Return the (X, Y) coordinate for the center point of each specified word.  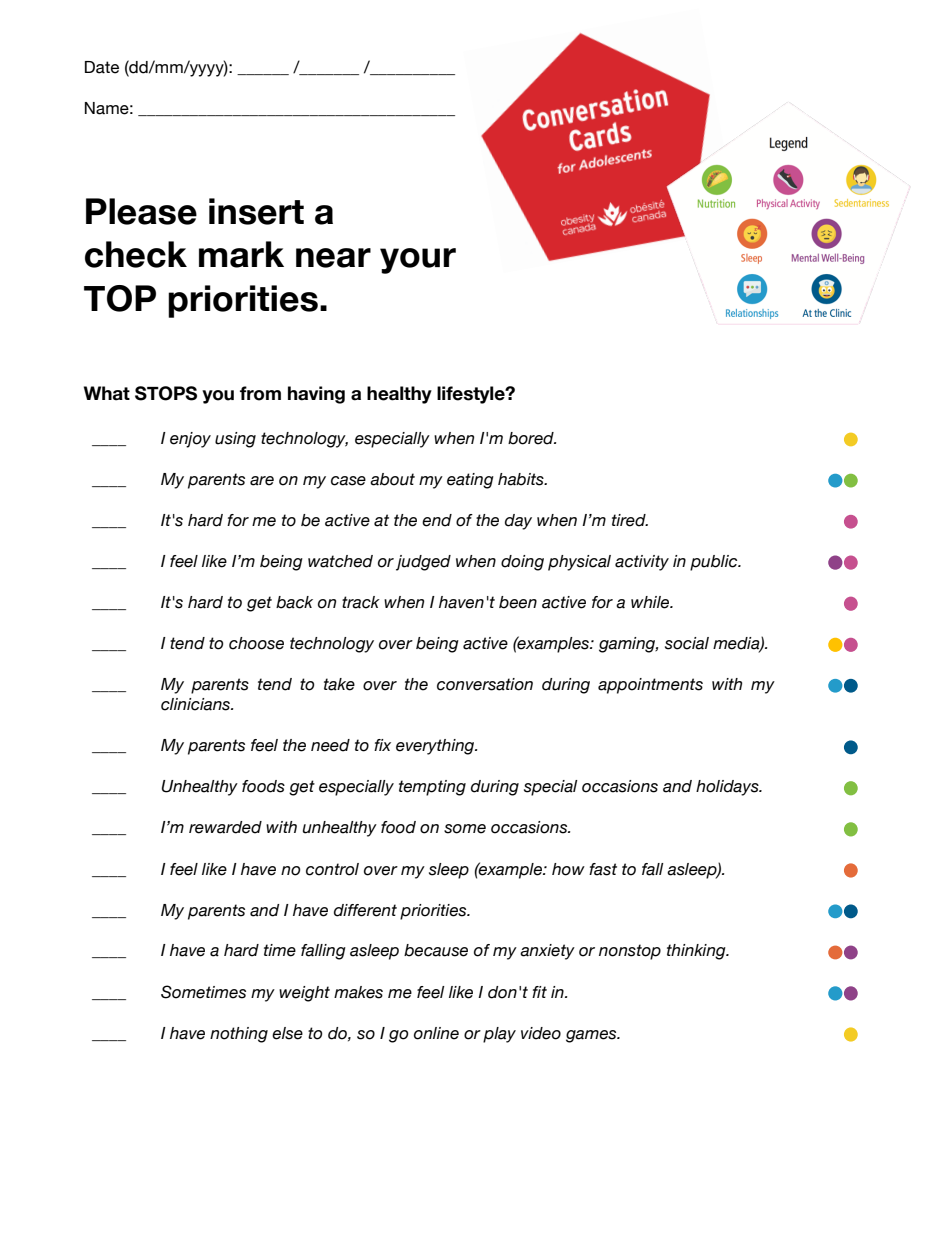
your (418, 261)
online (436, 1033)
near (333, 258)
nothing (239, 1035)
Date (102, 67)
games (592, 1036)
